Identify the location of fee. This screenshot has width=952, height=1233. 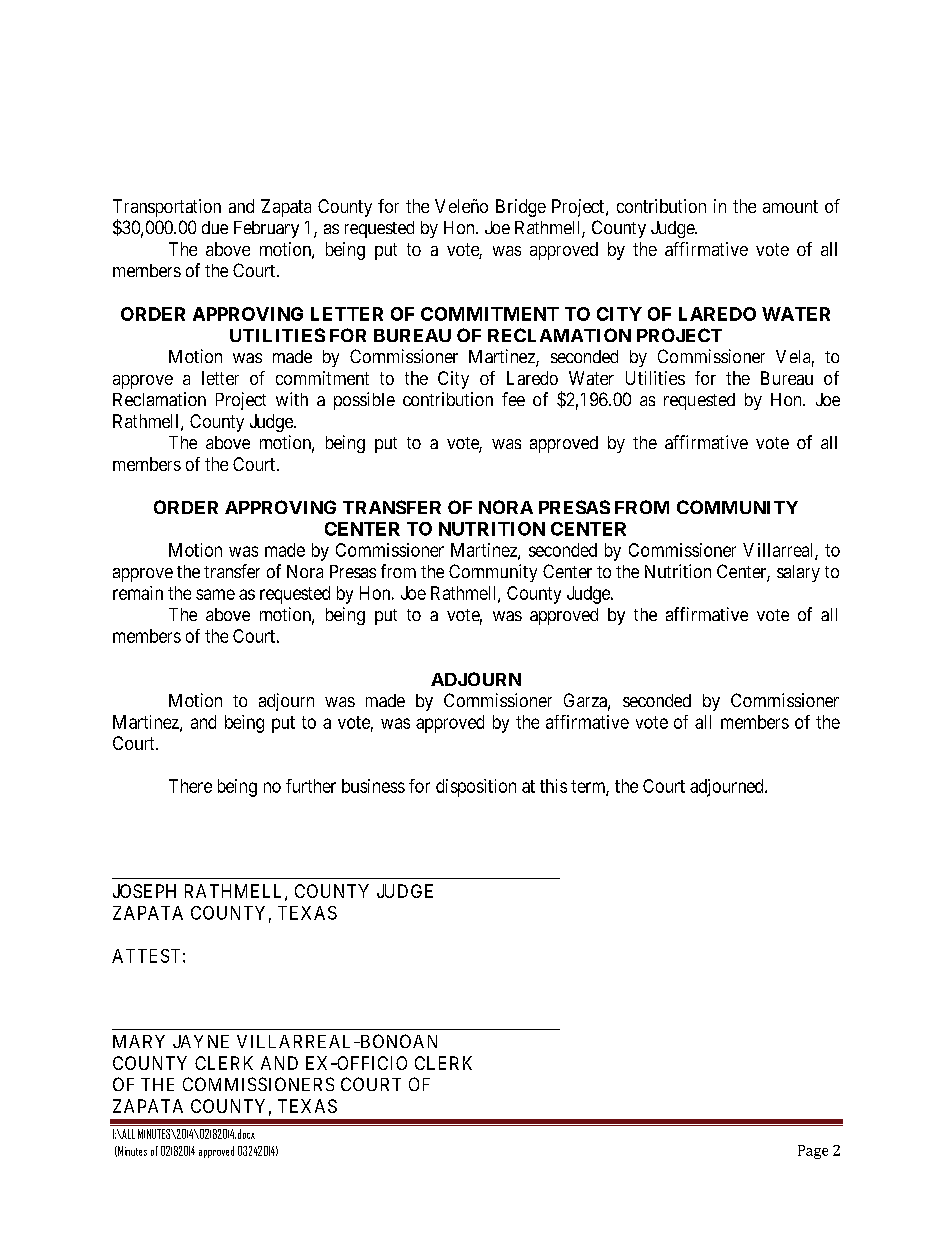
(513, 399).
